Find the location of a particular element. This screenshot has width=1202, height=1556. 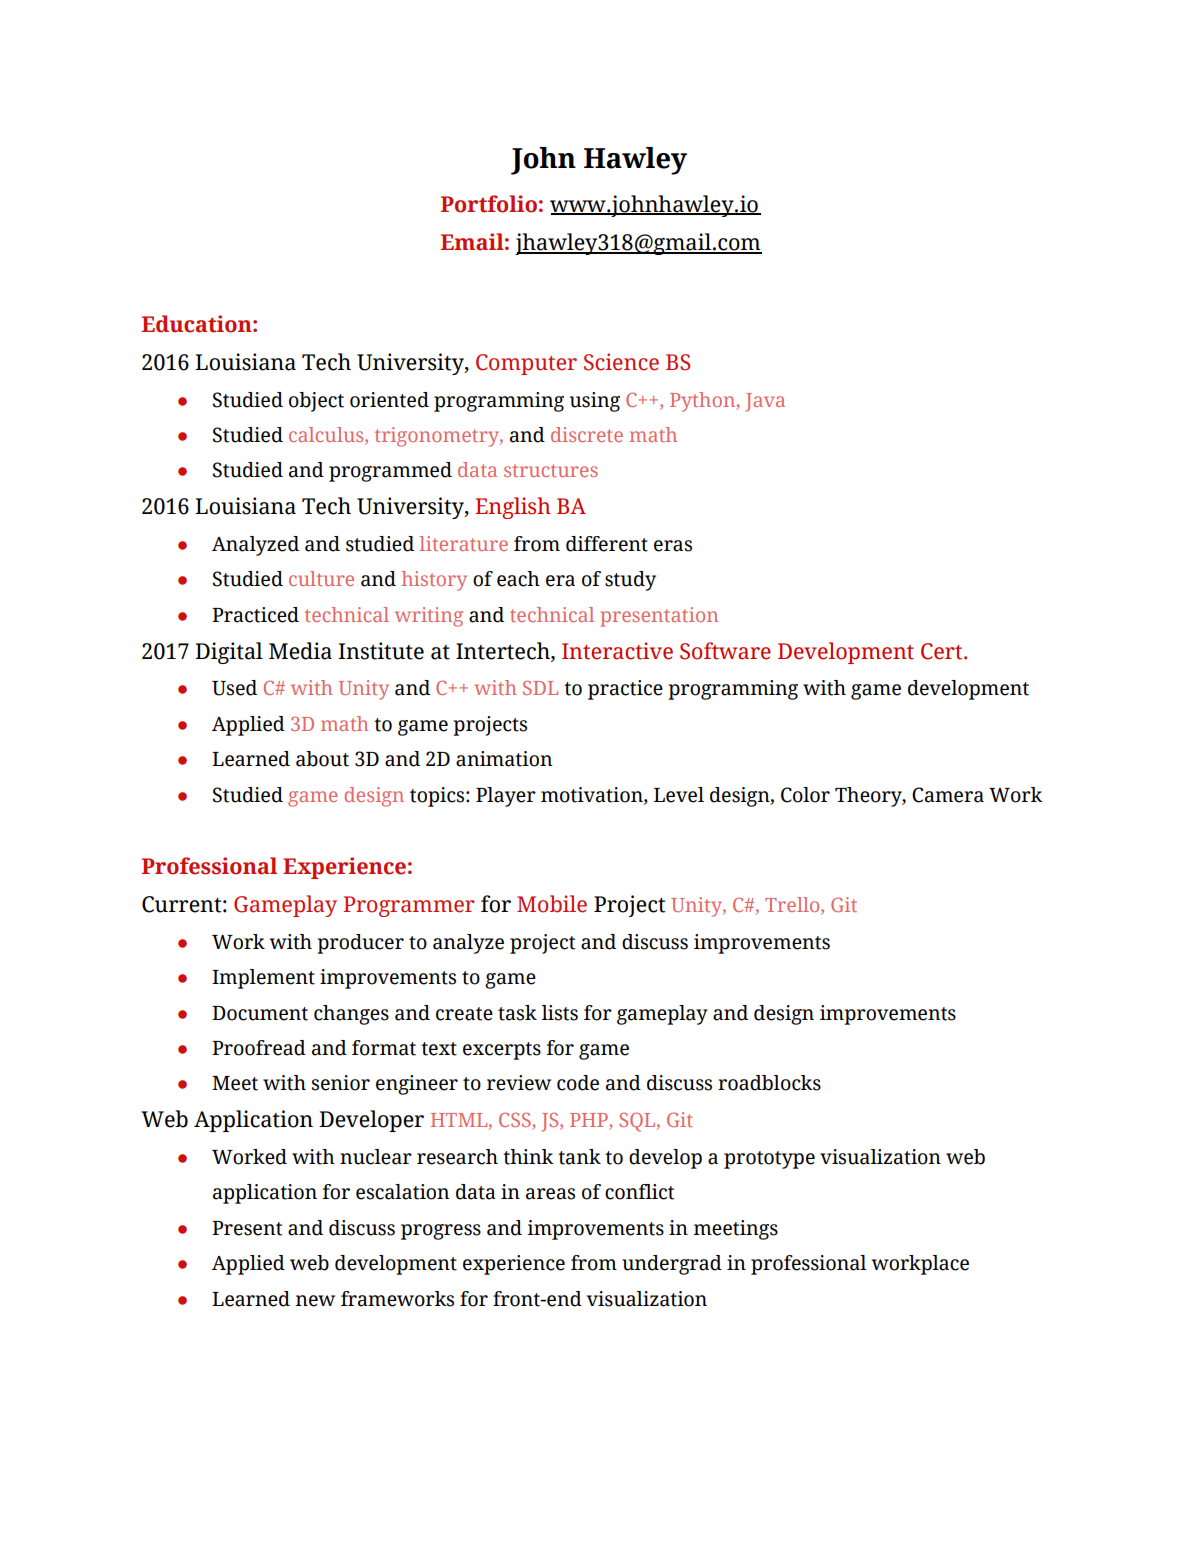

Portfolio is located at coordinates (489, 204).
